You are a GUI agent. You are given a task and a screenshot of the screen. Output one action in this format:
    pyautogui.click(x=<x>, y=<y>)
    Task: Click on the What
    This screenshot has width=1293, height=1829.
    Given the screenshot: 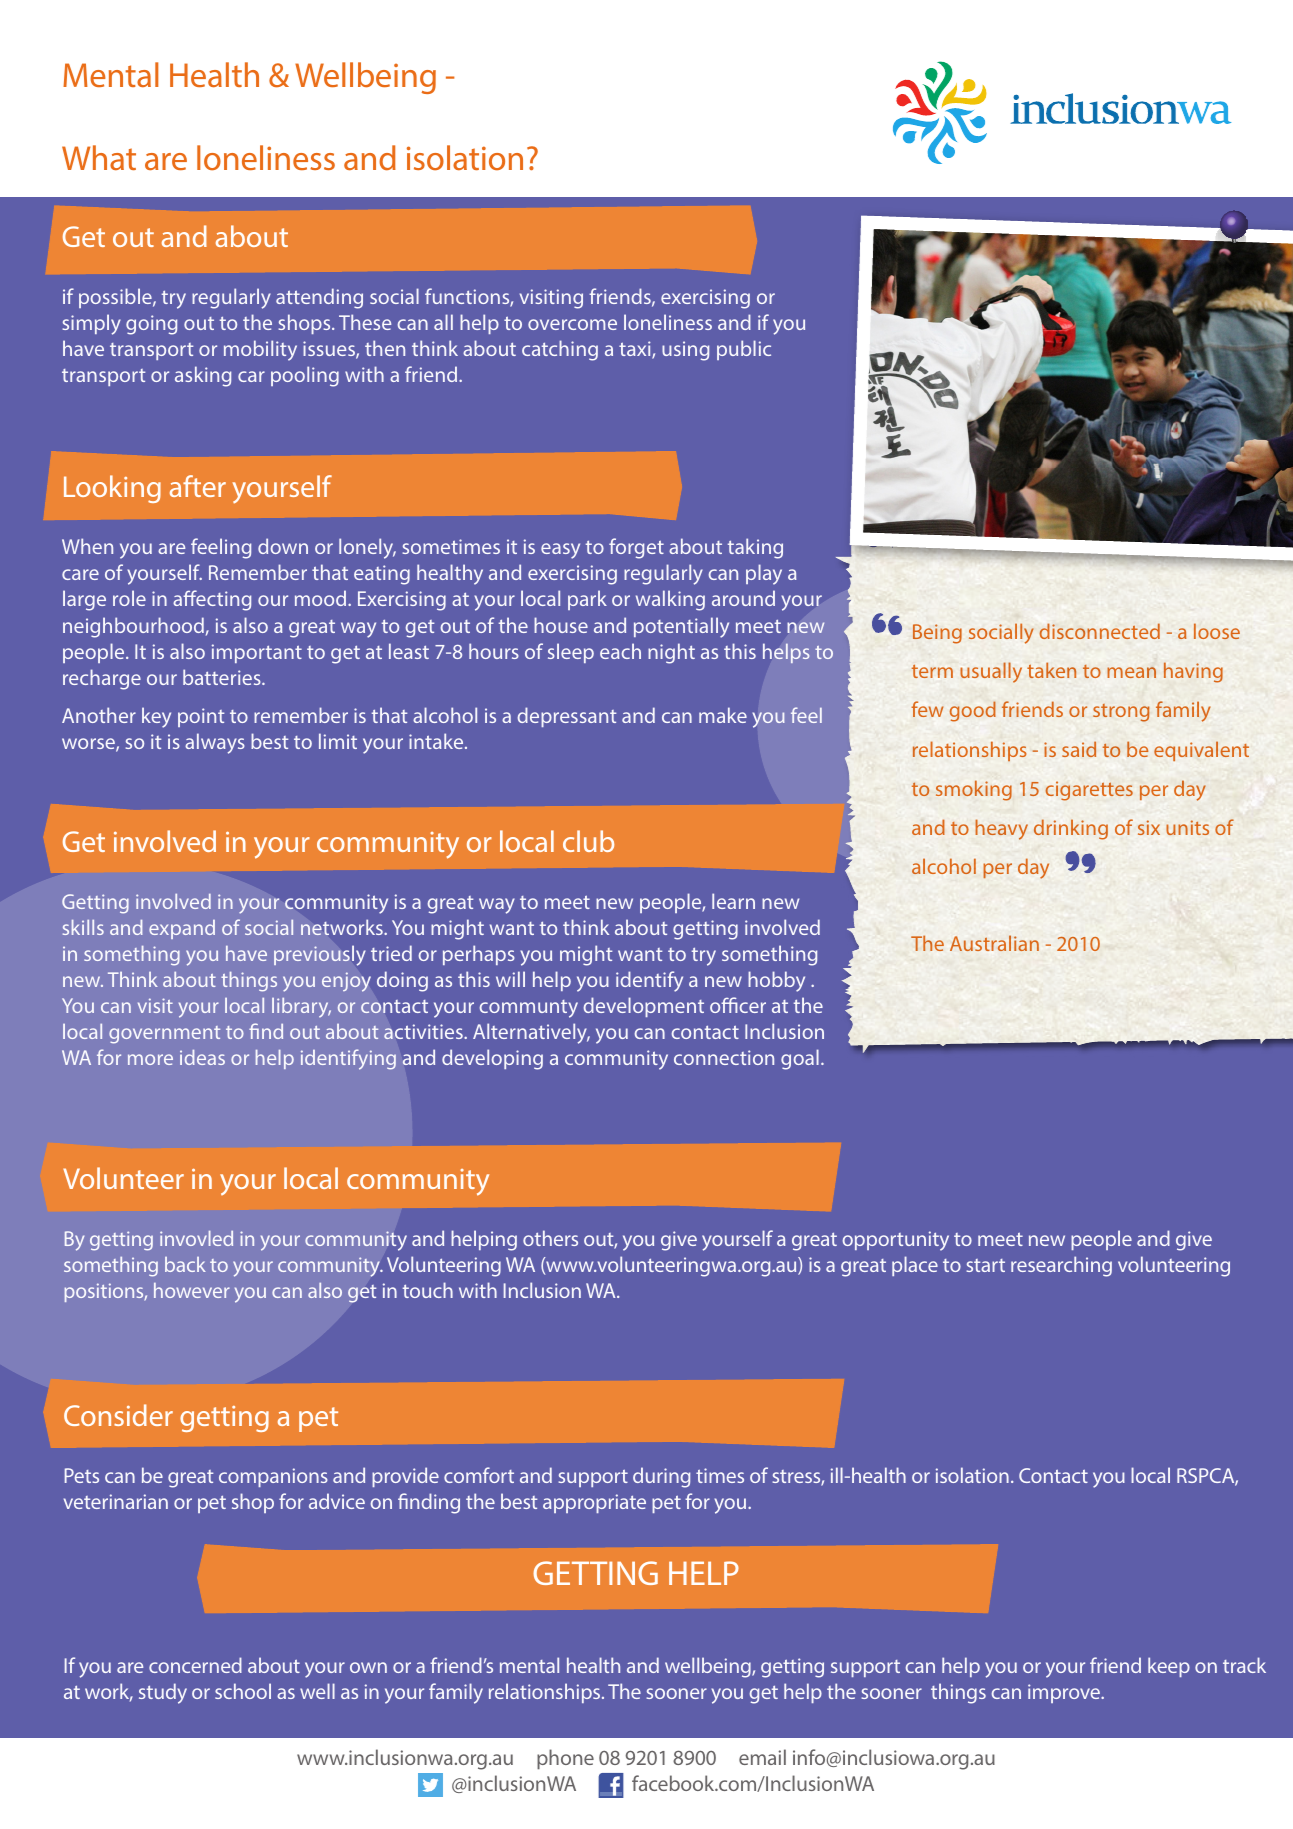 What is the action you would take?
    pyautogui.click(x=99, y=157)
